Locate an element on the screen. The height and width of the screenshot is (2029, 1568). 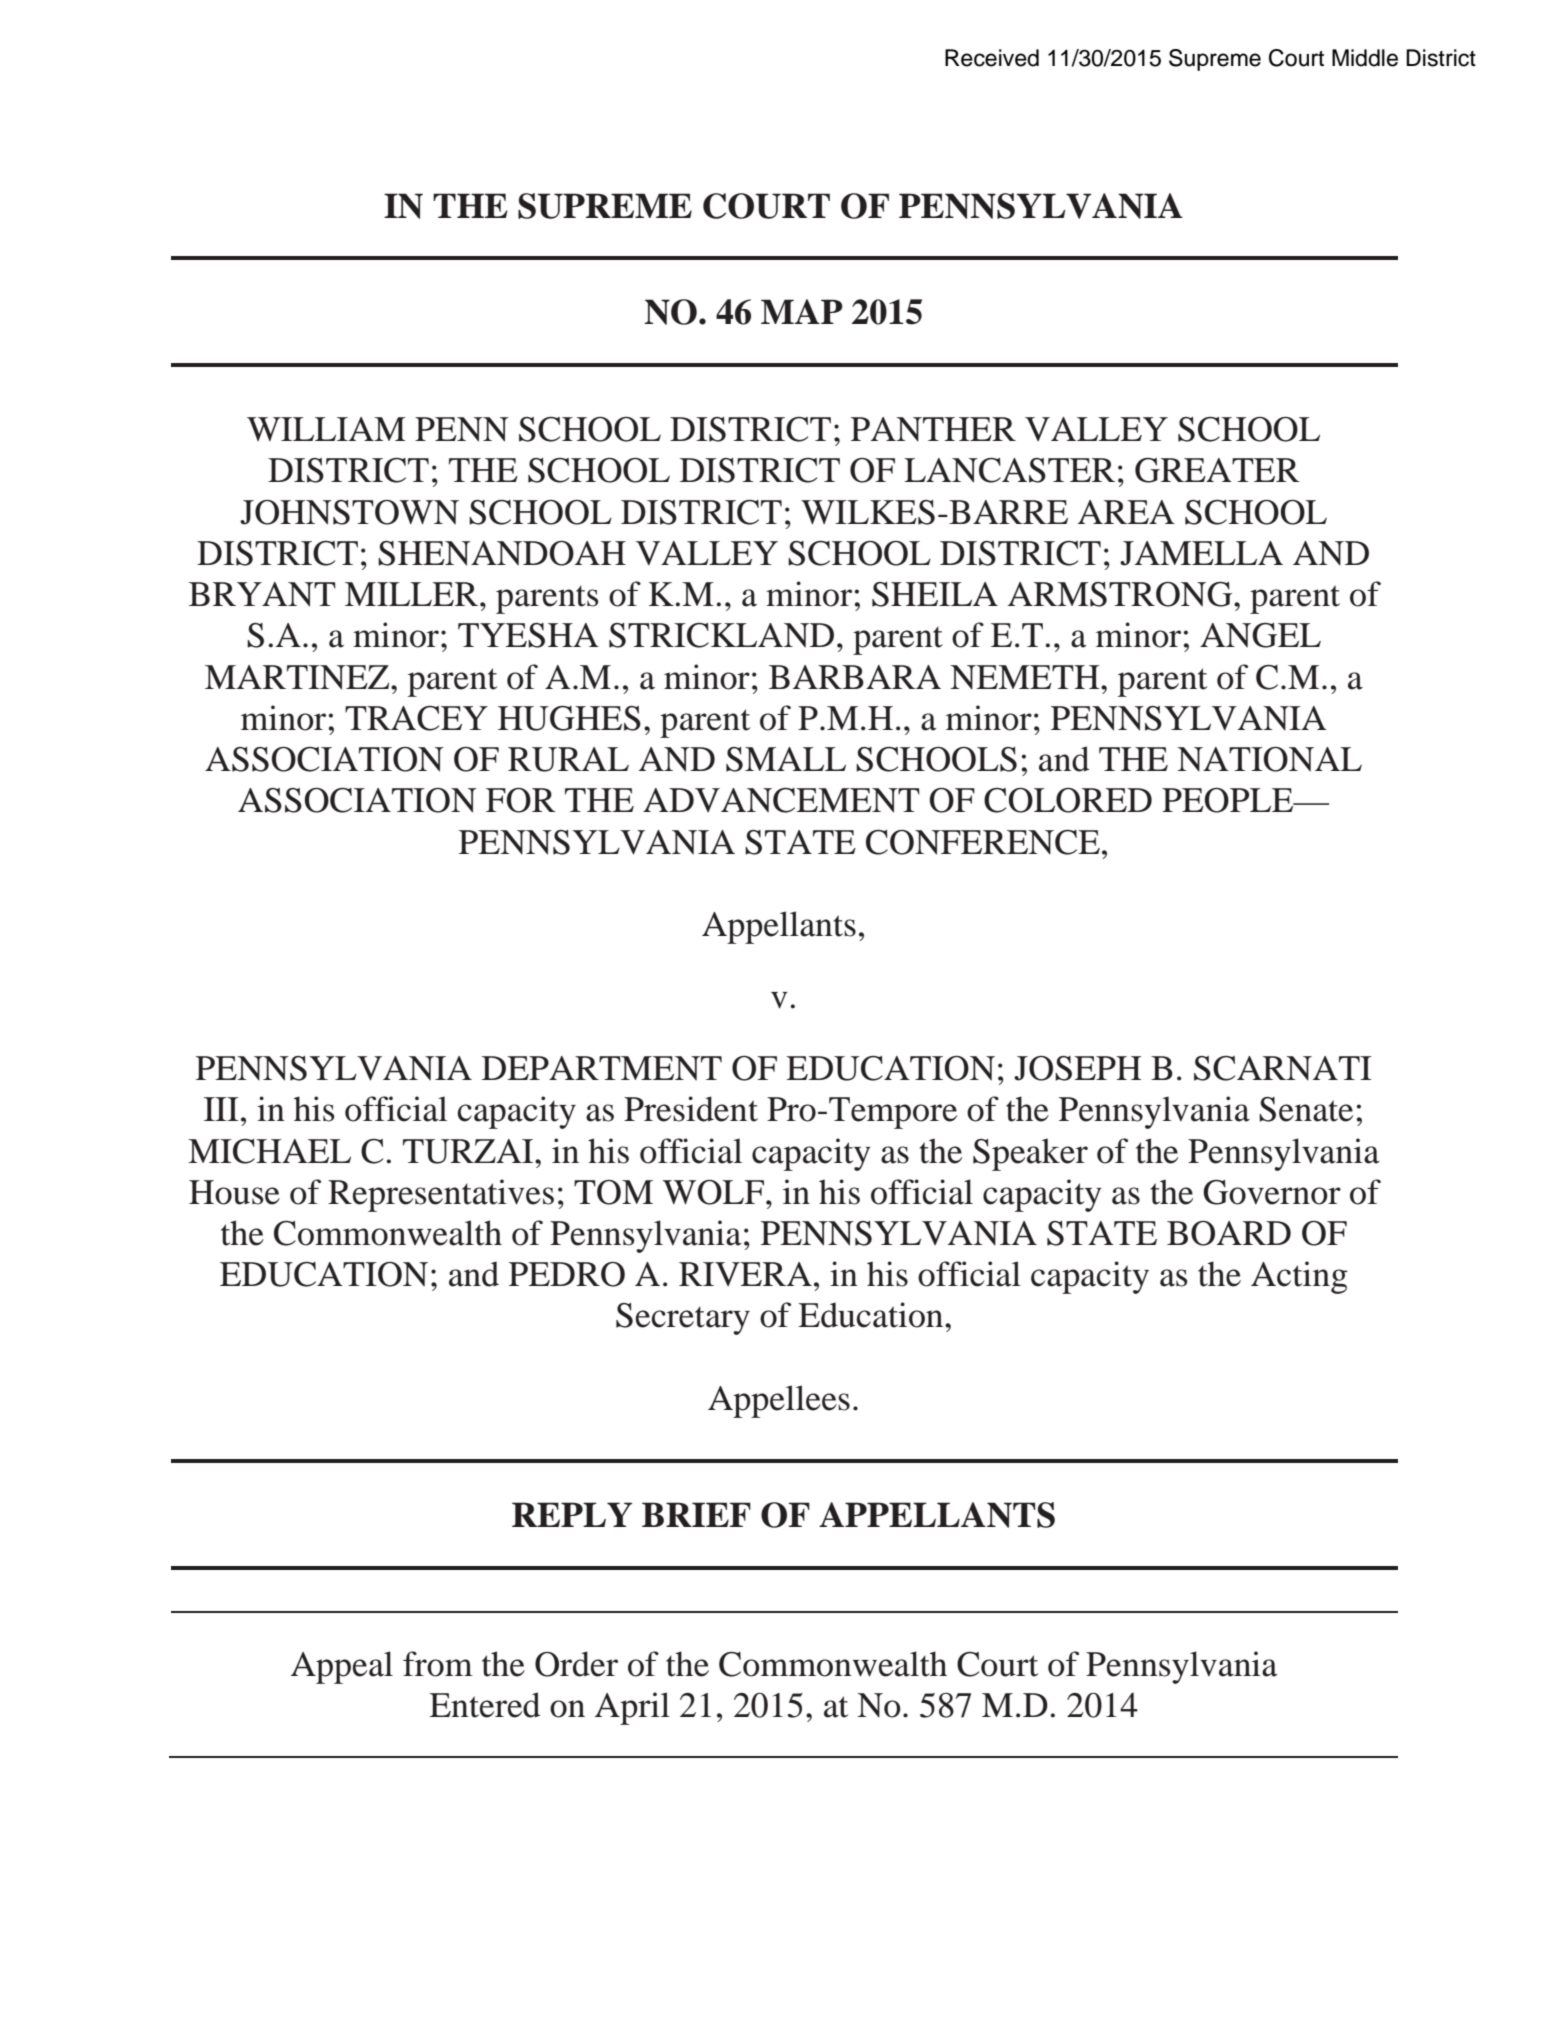
MICHAEL is located at coordinates (269, 1151).
